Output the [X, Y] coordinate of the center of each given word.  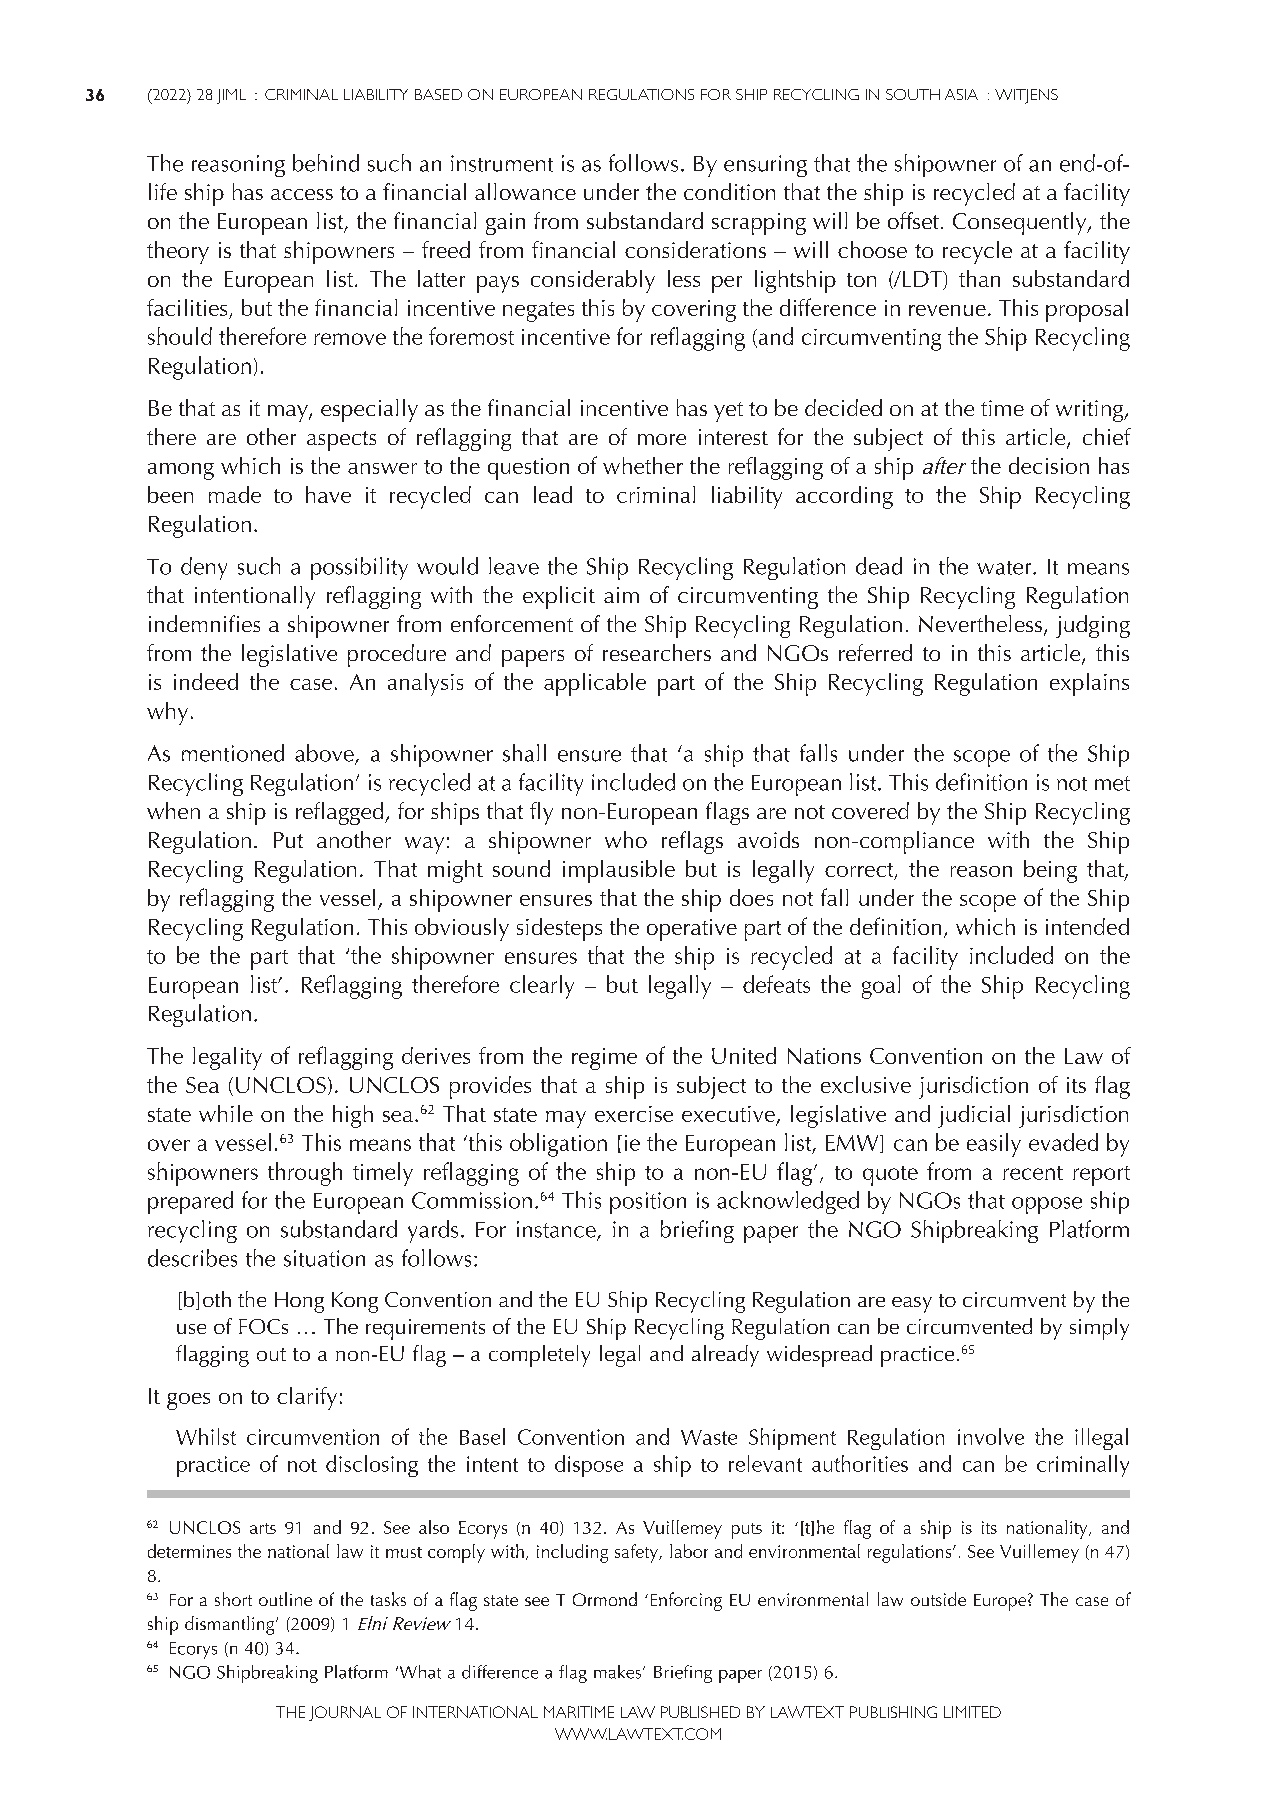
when [173, 810]
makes [619, 1672]
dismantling [231, 1625]
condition [729, 191]
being [1050, 871]
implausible [619, 871]
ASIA [961, 94]
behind [326, 163]
